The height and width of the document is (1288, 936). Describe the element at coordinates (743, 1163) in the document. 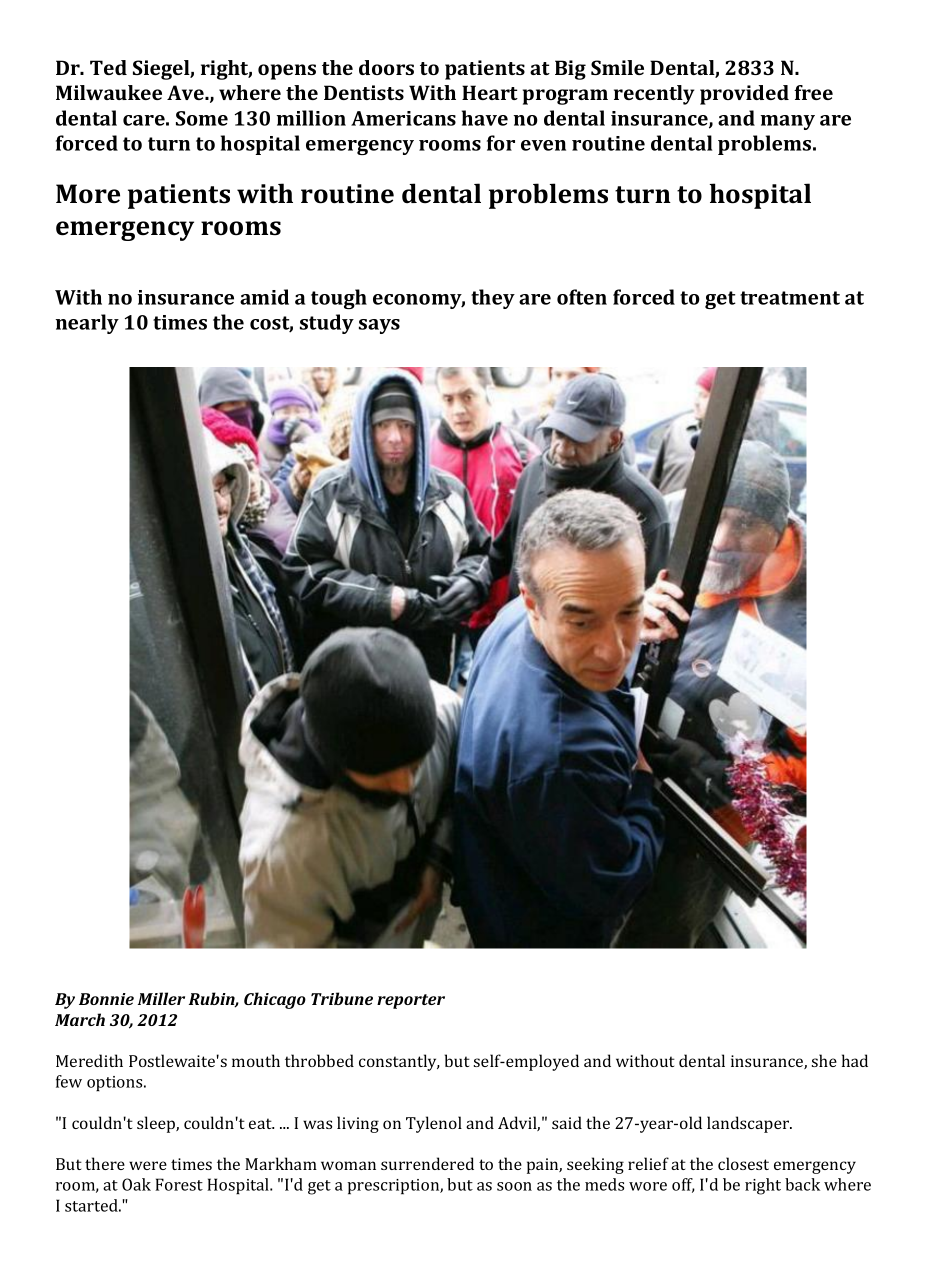

I see `closest` at that location.
